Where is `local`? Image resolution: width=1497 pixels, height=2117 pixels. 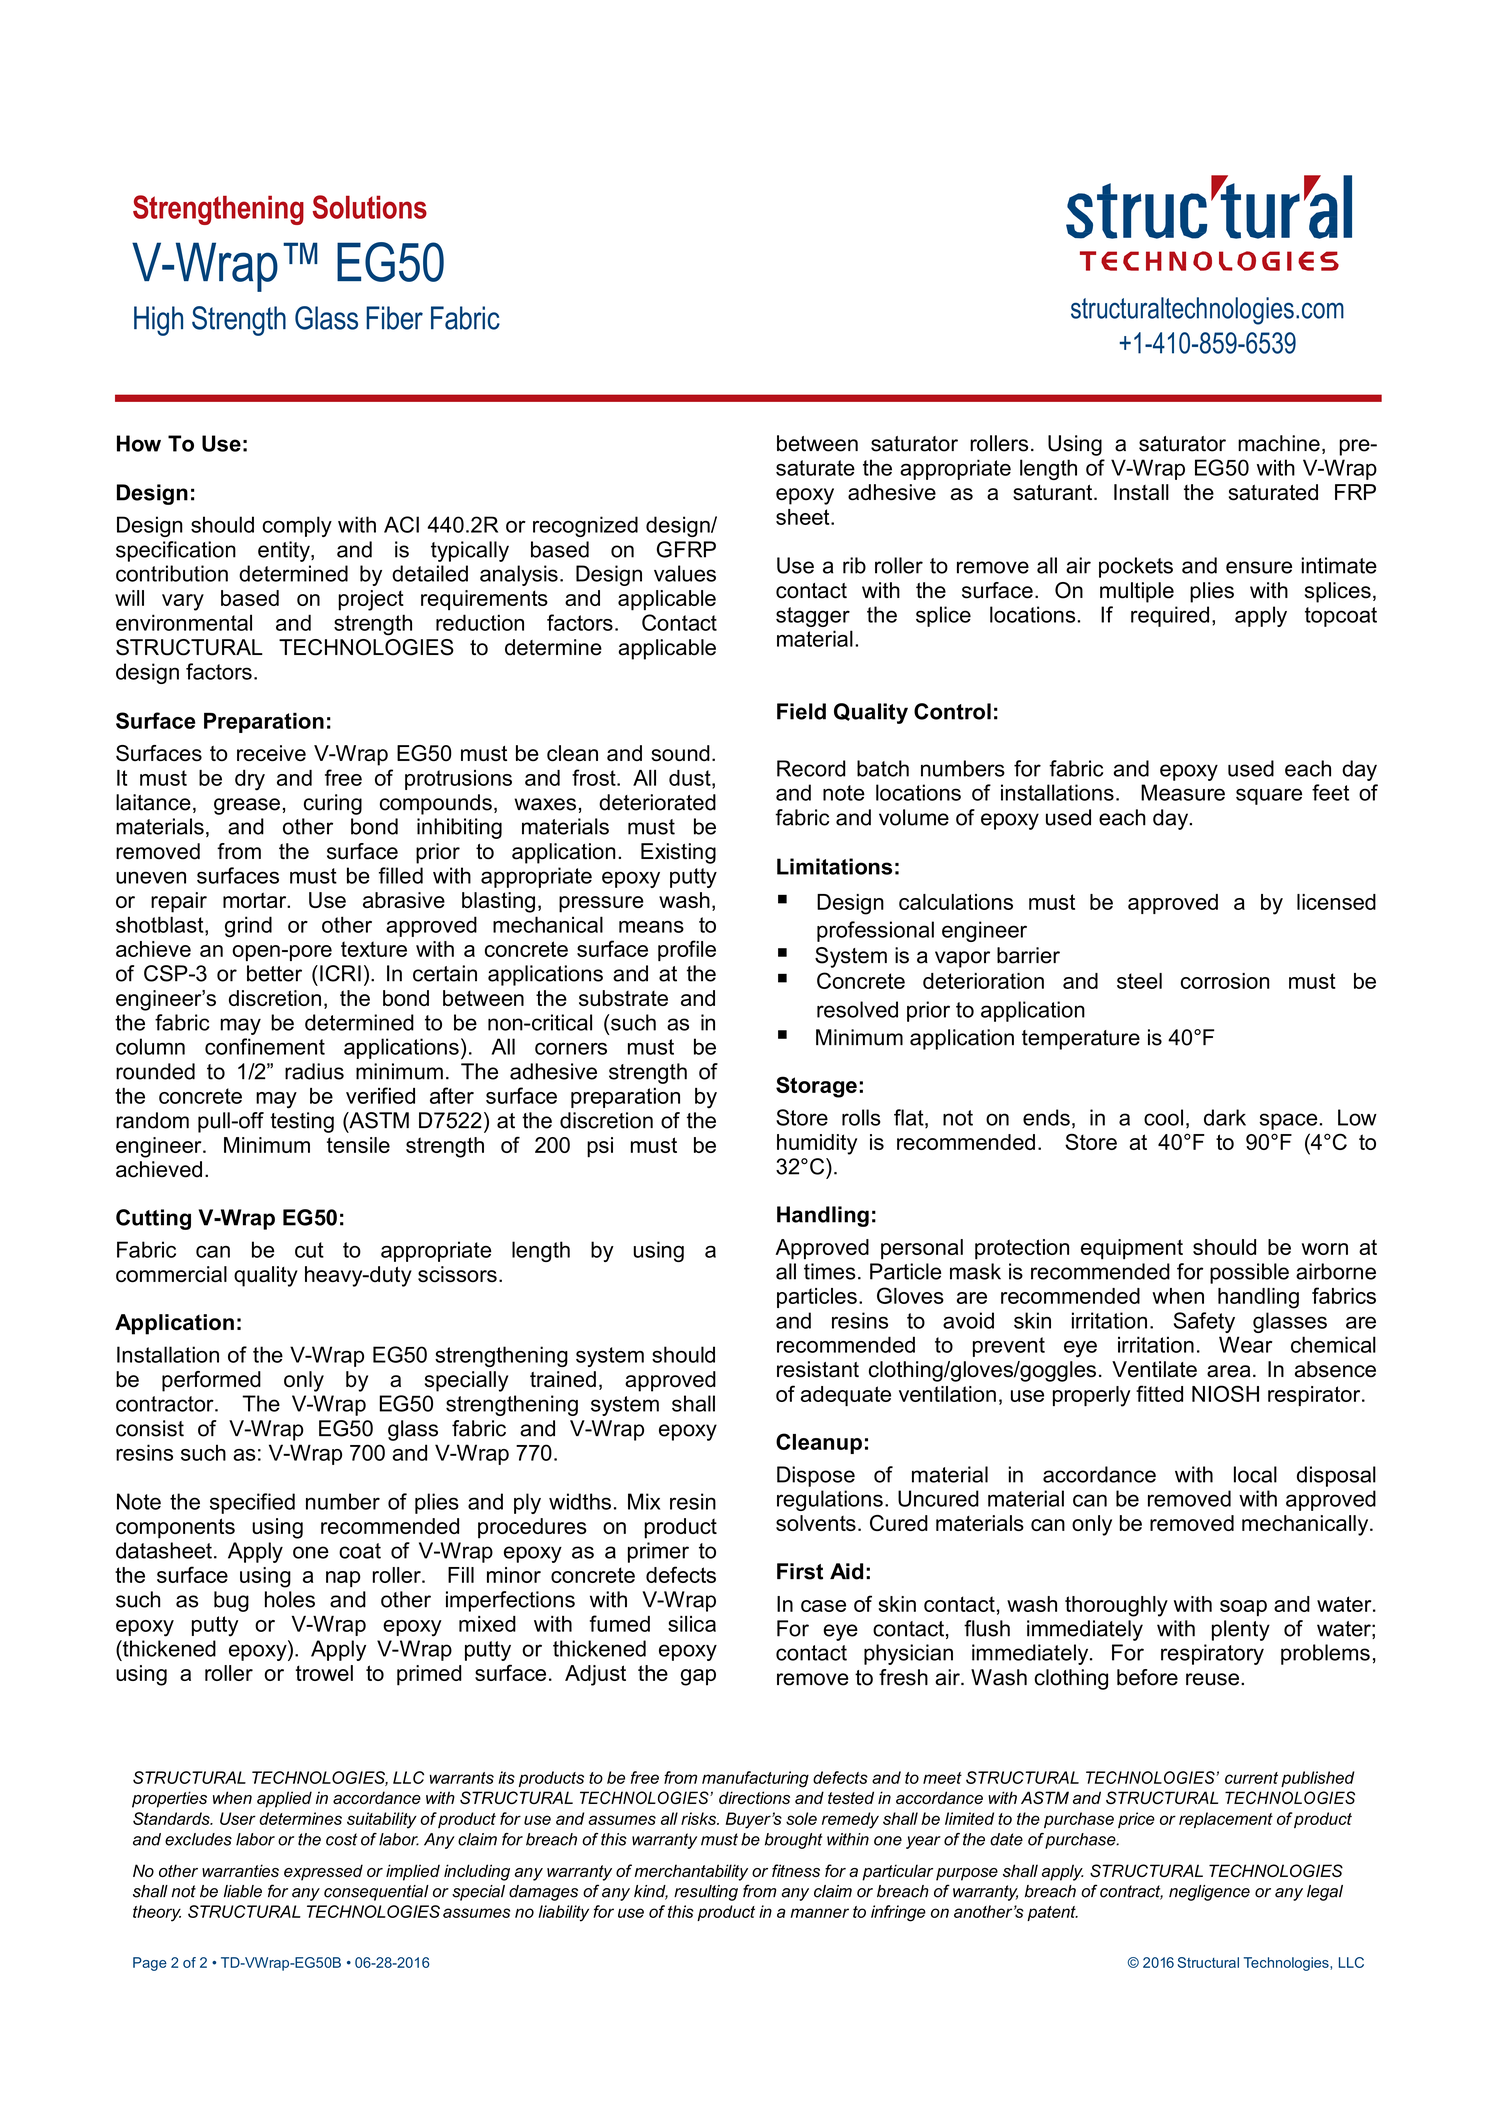
local is located at coordinates (1255, 1474).
